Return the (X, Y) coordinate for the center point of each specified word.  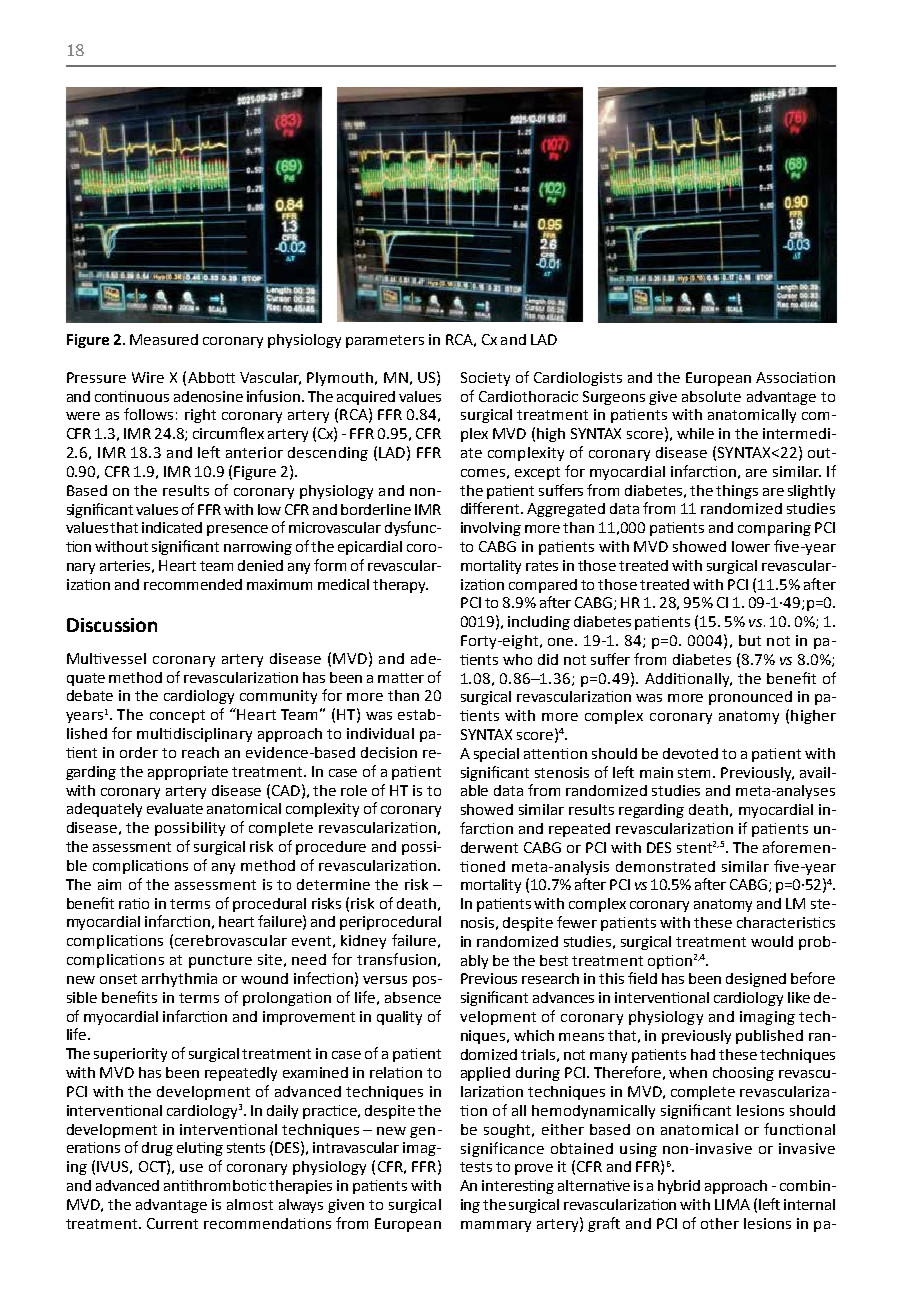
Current (172, 1223)
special (496, 755)
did (548, 659)
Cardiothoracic (528, 396)
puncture (220, 961)
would (772, 941)
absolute (711, 396)
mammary (496, 1226)
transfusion (396, 959)
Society (485, 379)
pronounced (750, 698)
